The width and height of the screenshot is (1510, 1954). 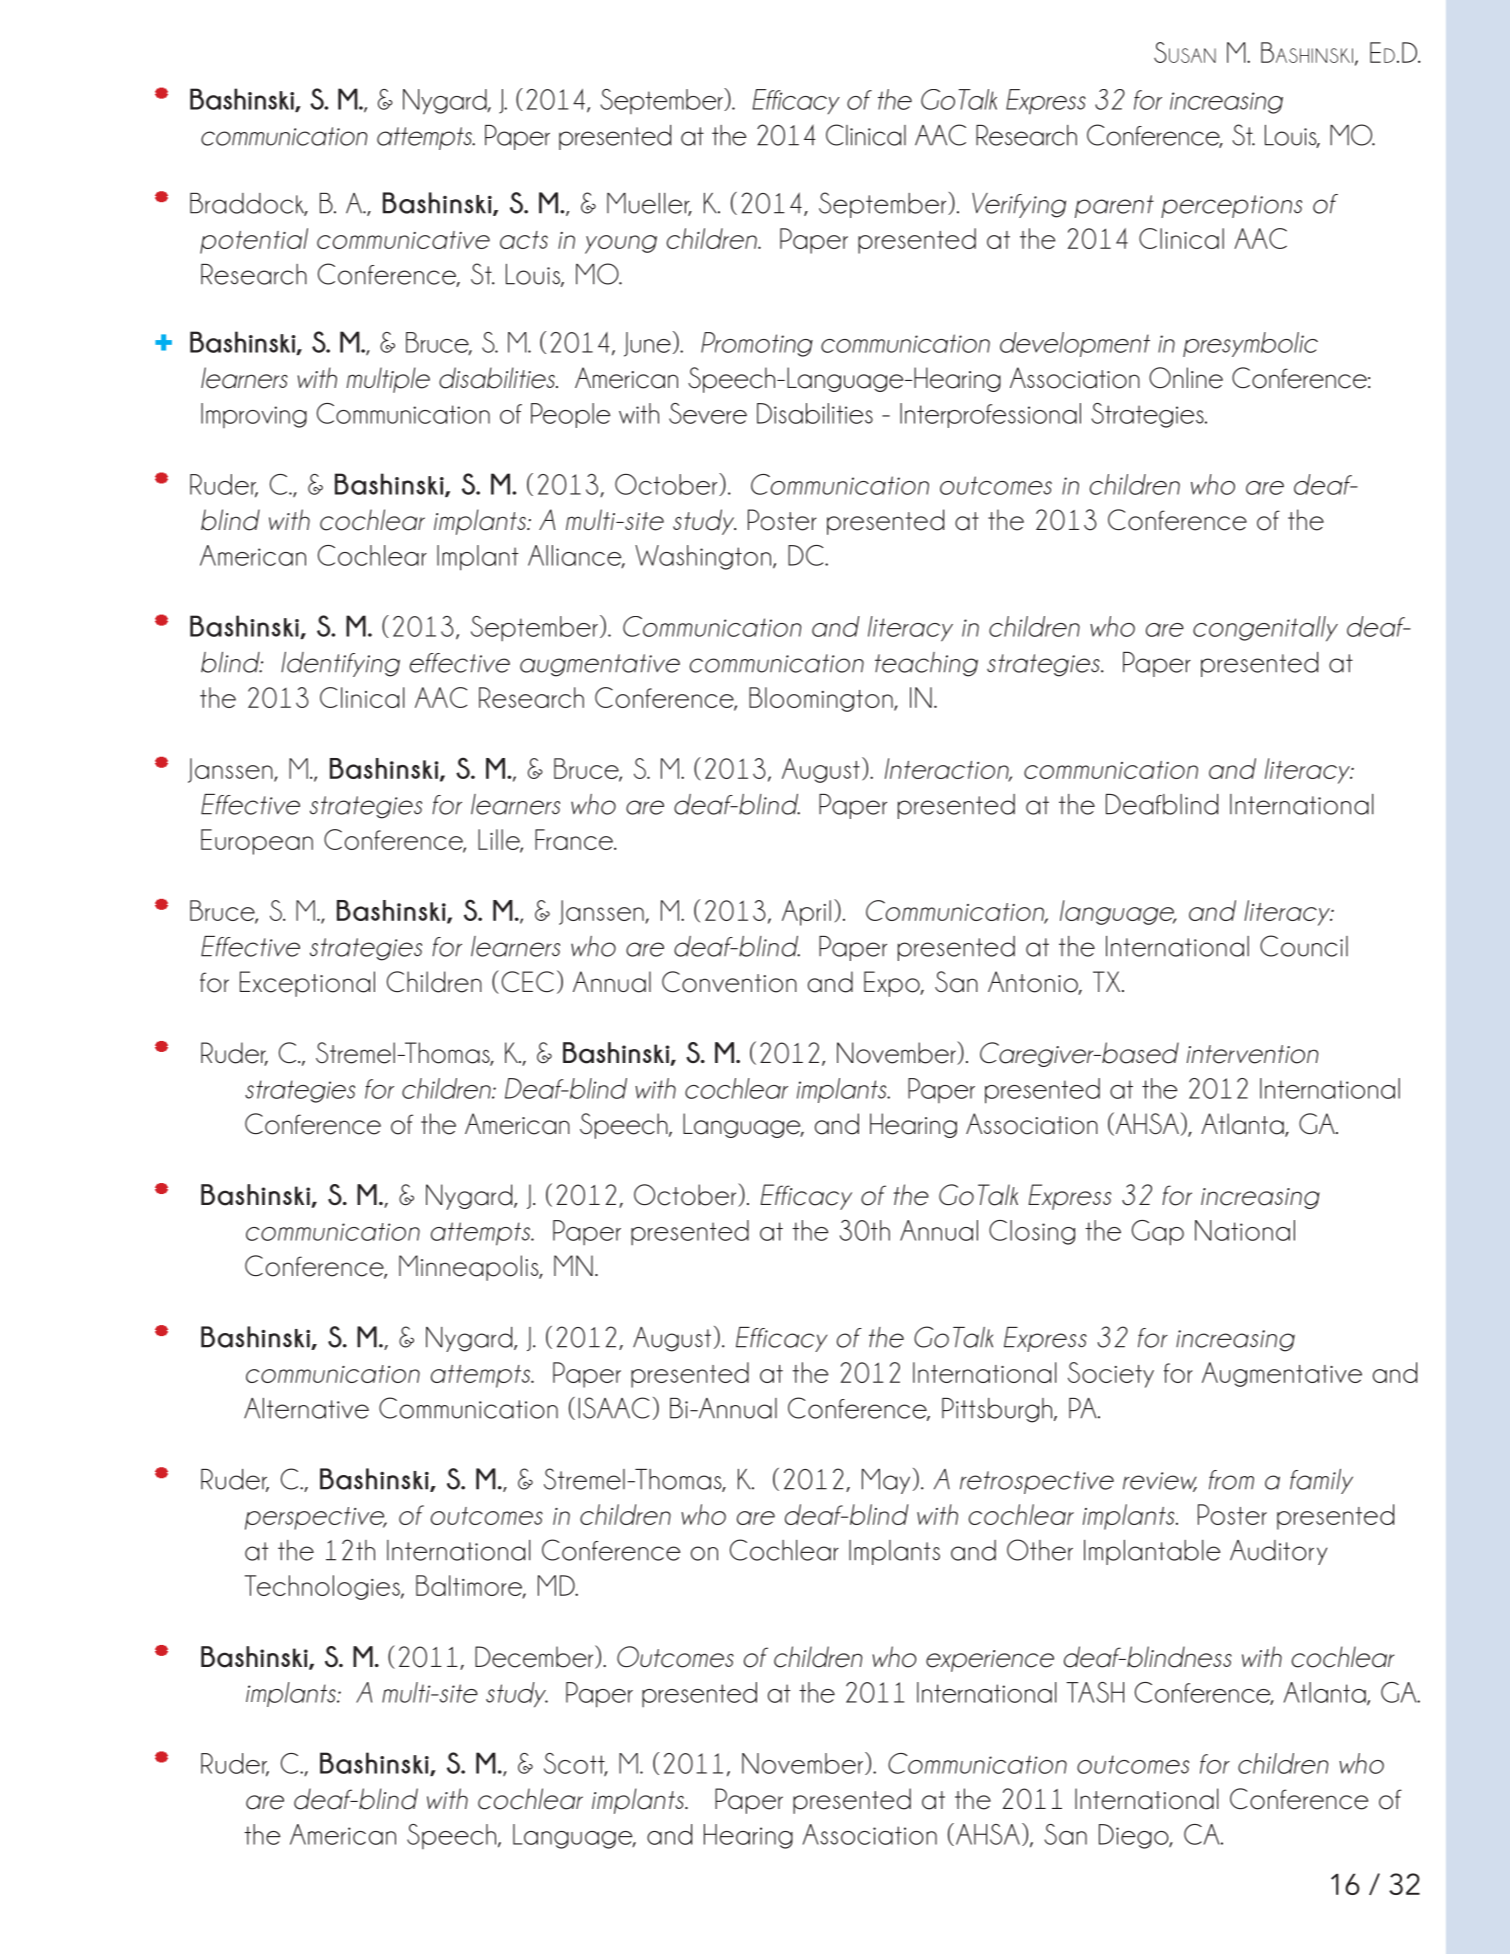 I want to click on intervention, so click(x=1253, y=1054).
